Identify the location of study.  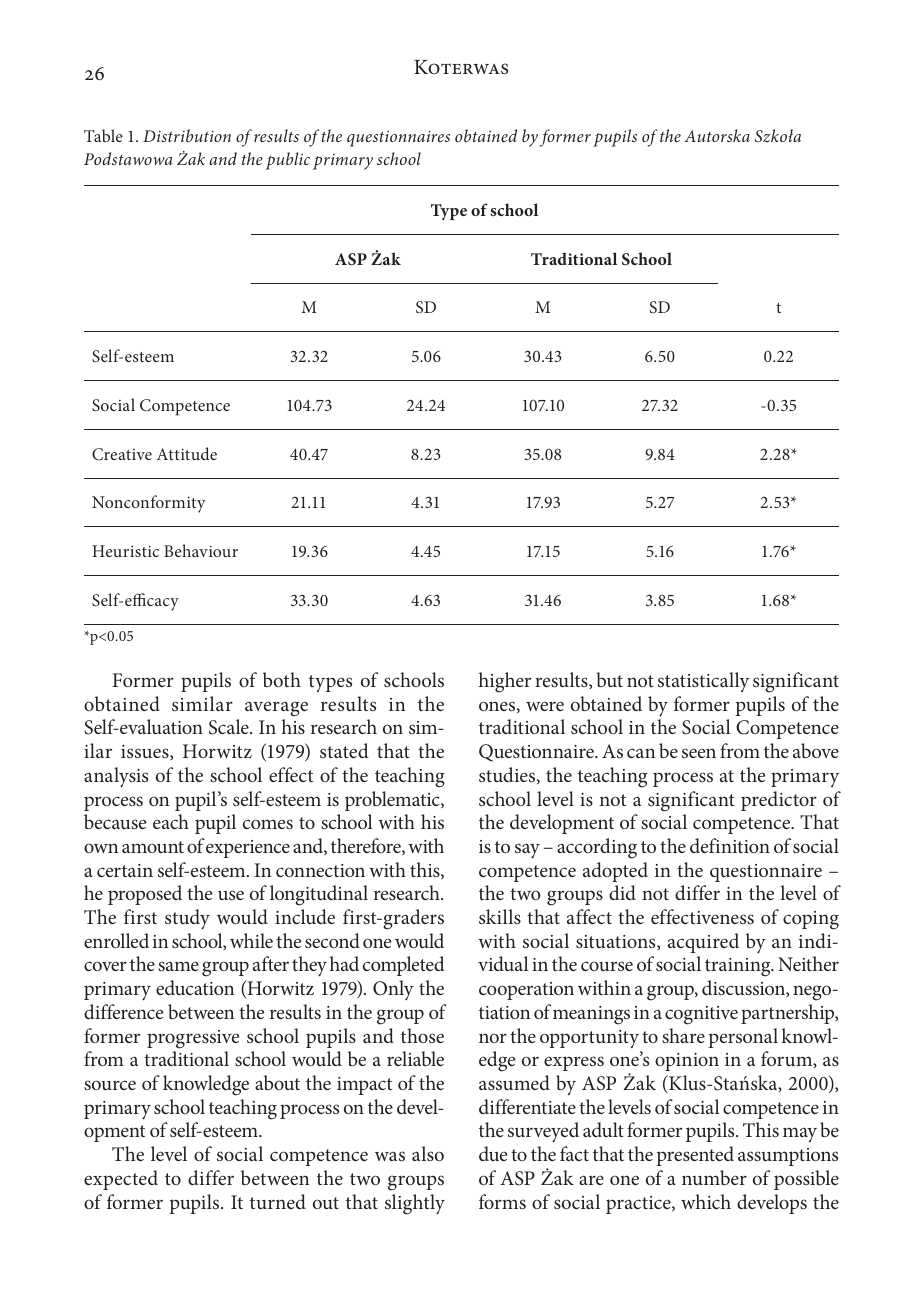
(187, 919).
